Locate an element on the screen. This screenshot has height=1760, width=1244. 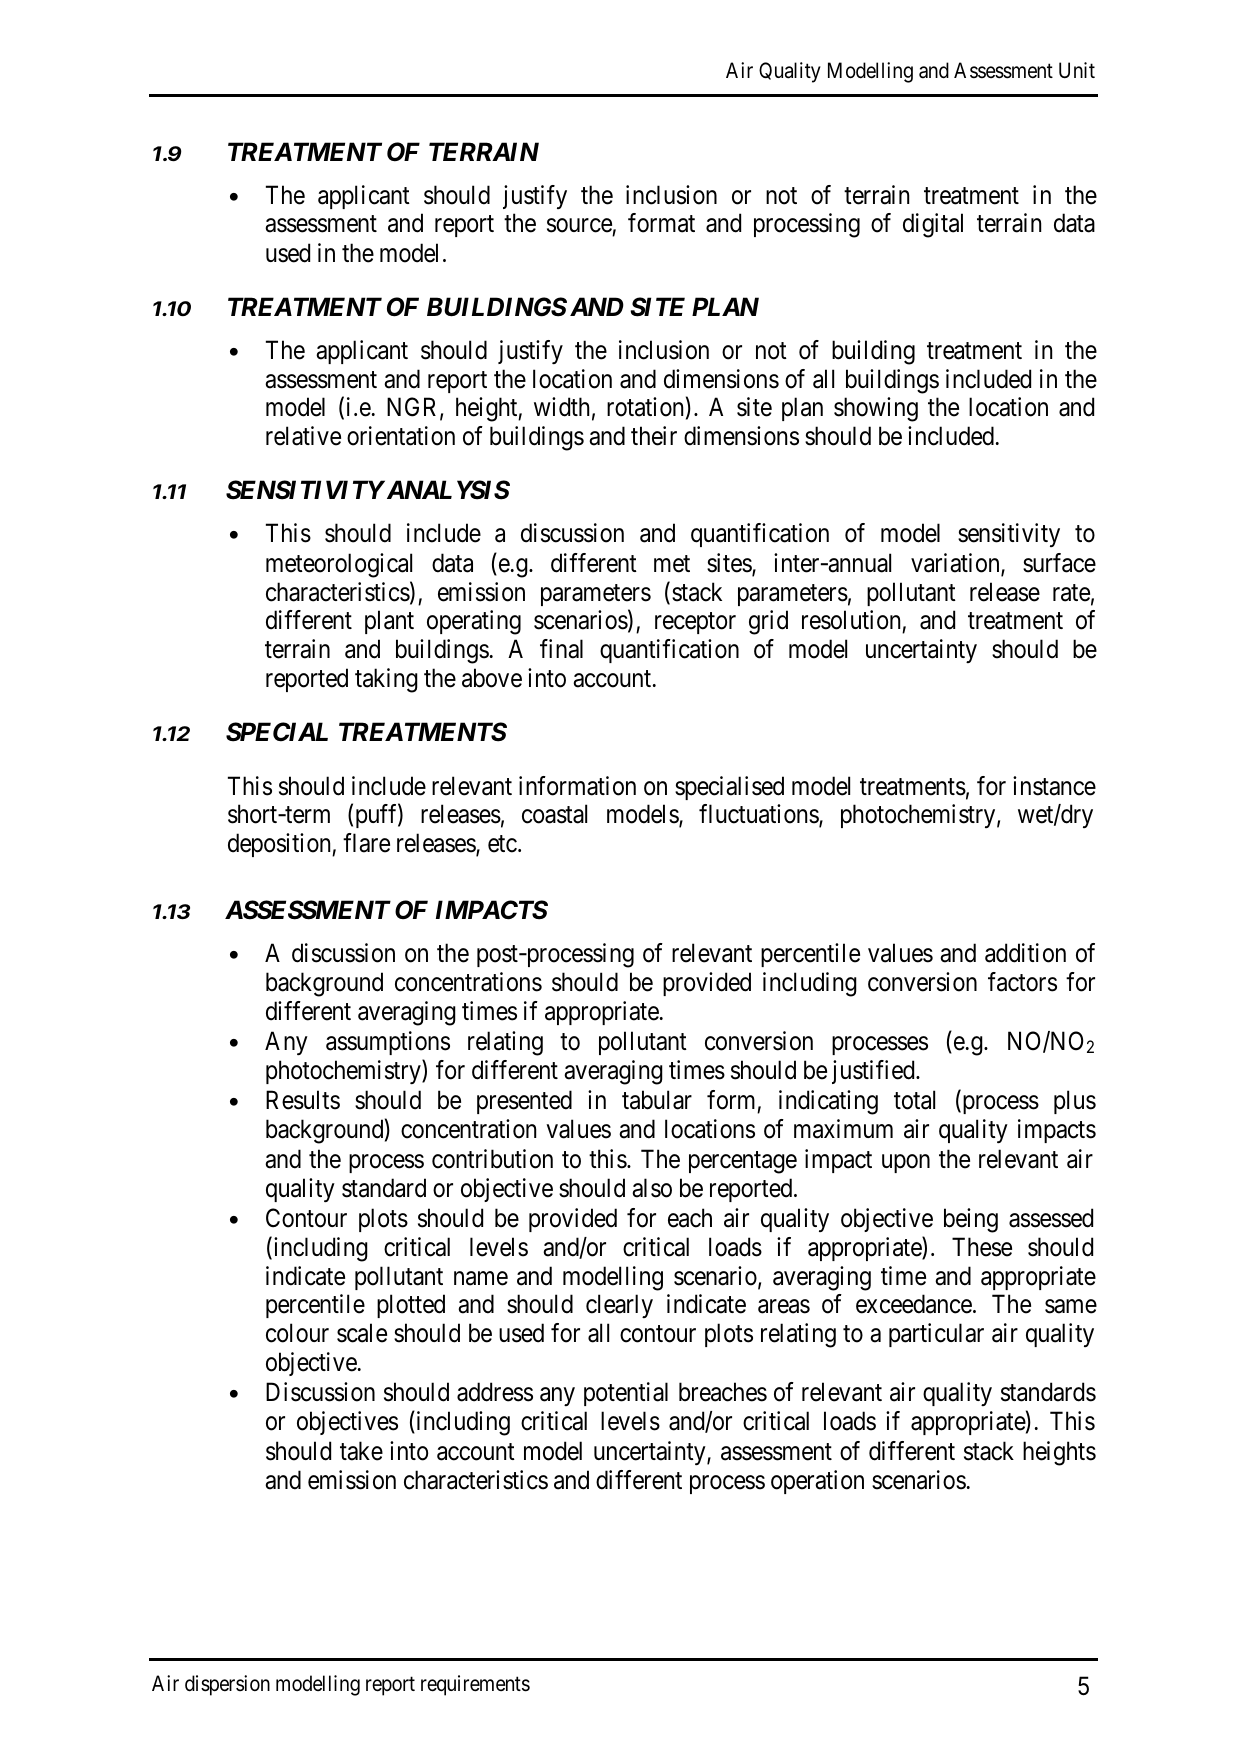
coastal is located at coordinates (554, 814).
